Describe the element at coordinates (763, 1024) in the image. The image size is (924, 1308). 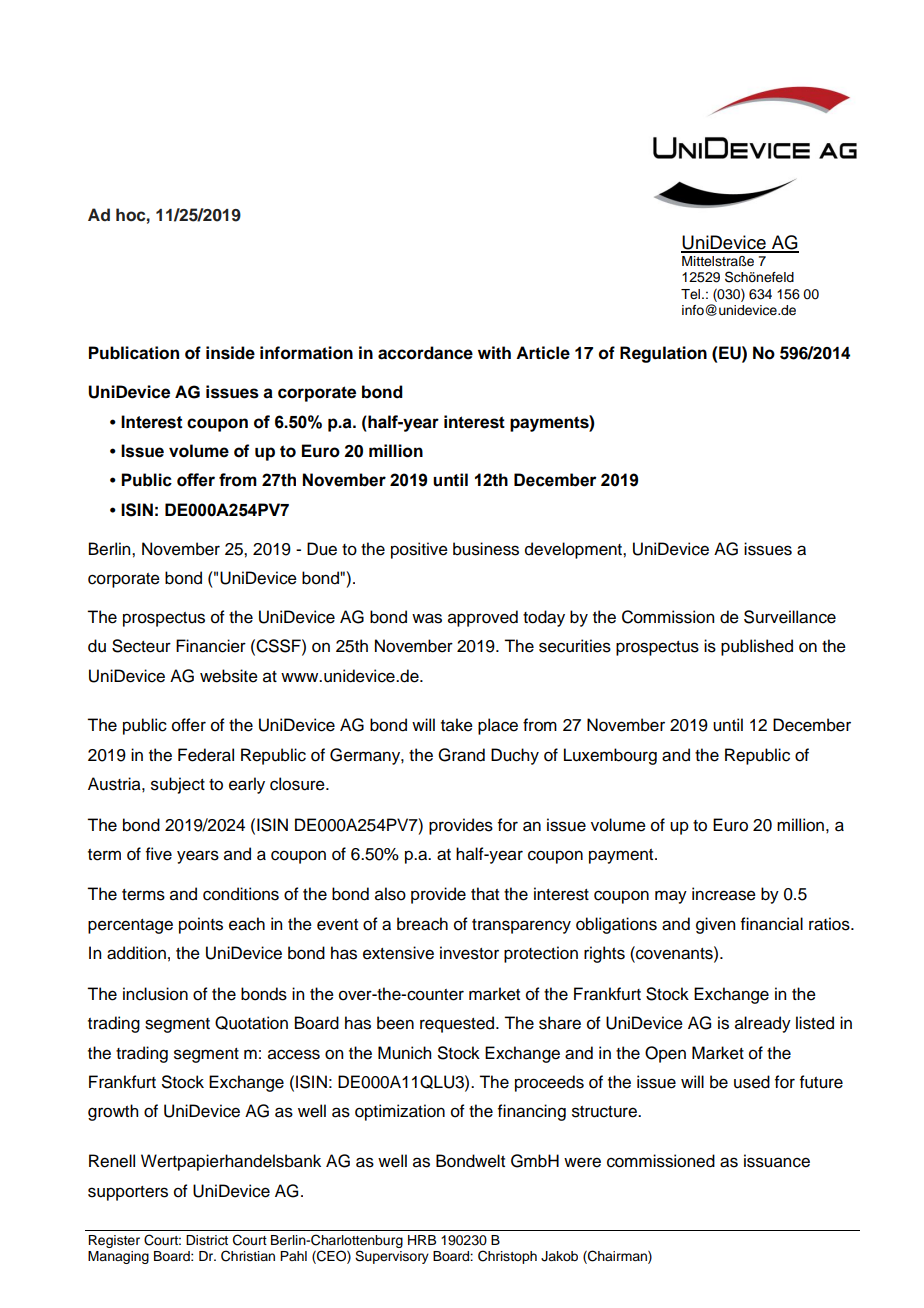
I see `already` at that location.
